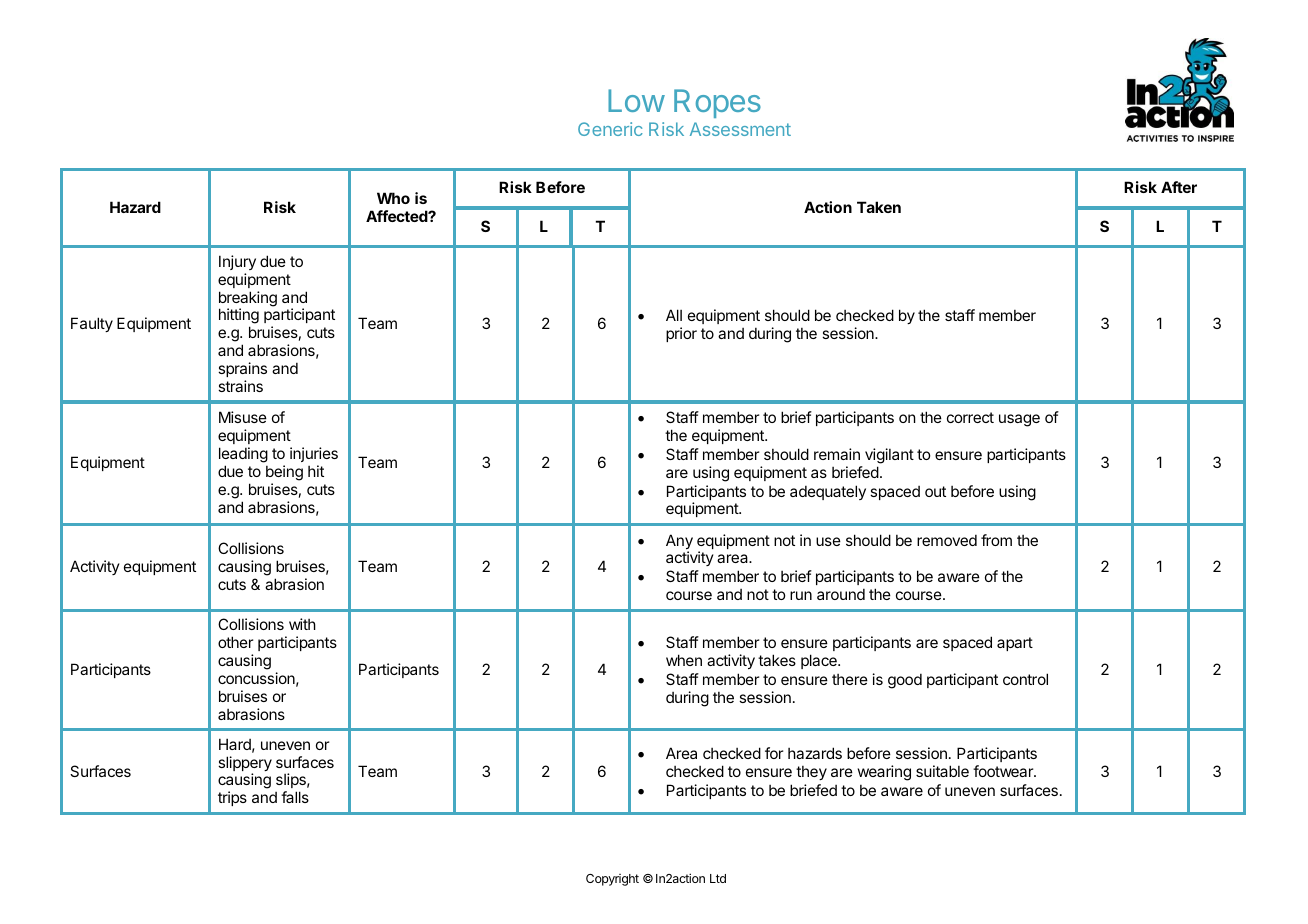 The height and width of the screenshot is (924, 1308). What do you see at coordinates (1179, 187) in the screenshot?
I see `After` at bounding box center [1179, 187].
